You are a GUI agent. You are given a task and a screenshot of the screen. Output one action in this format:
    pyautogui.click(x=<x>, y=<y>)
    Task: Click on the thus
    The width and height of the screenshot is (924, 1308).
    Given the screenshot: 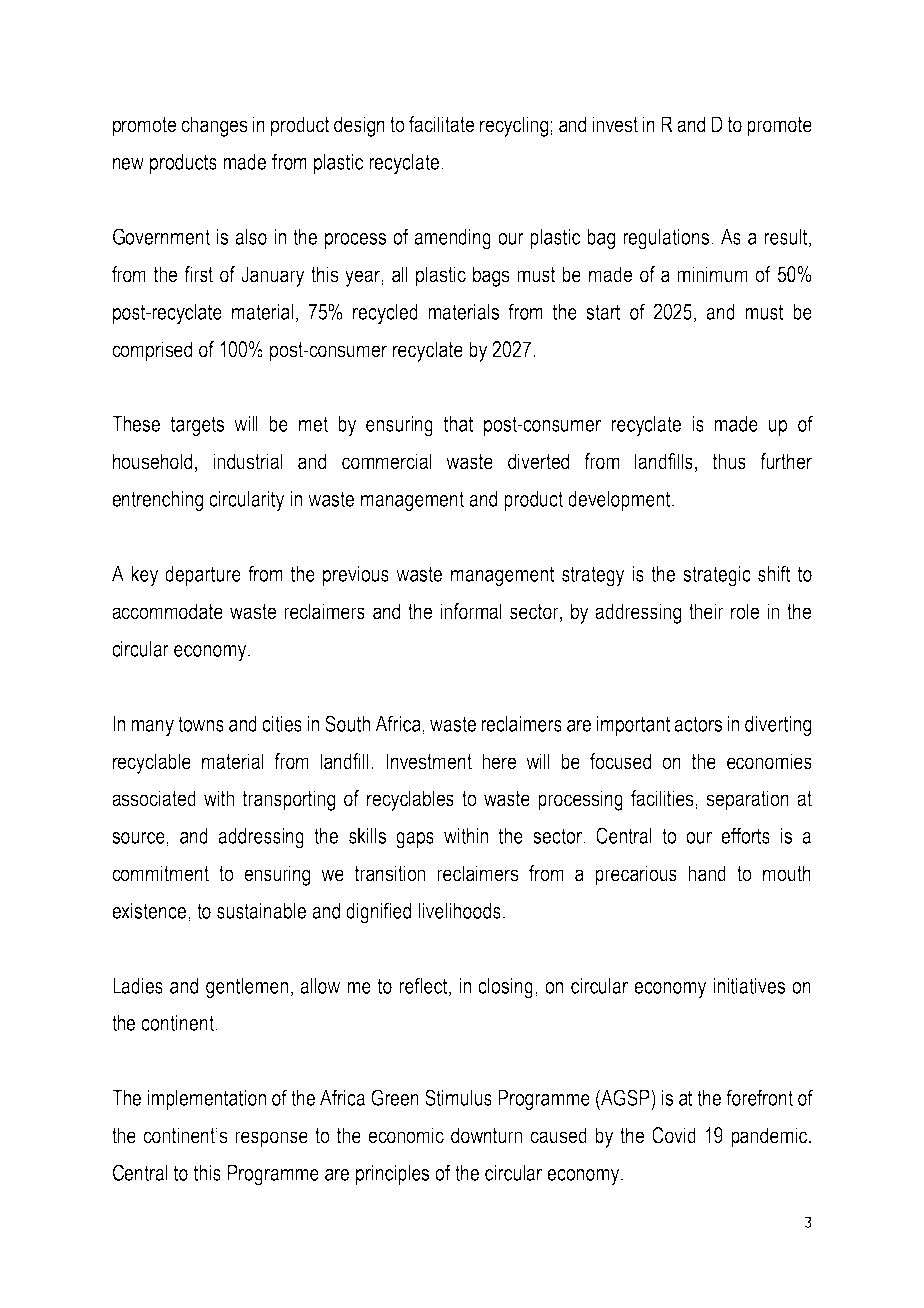 What is the action you would take?
    pyautogui.click(x=729, y=461)
